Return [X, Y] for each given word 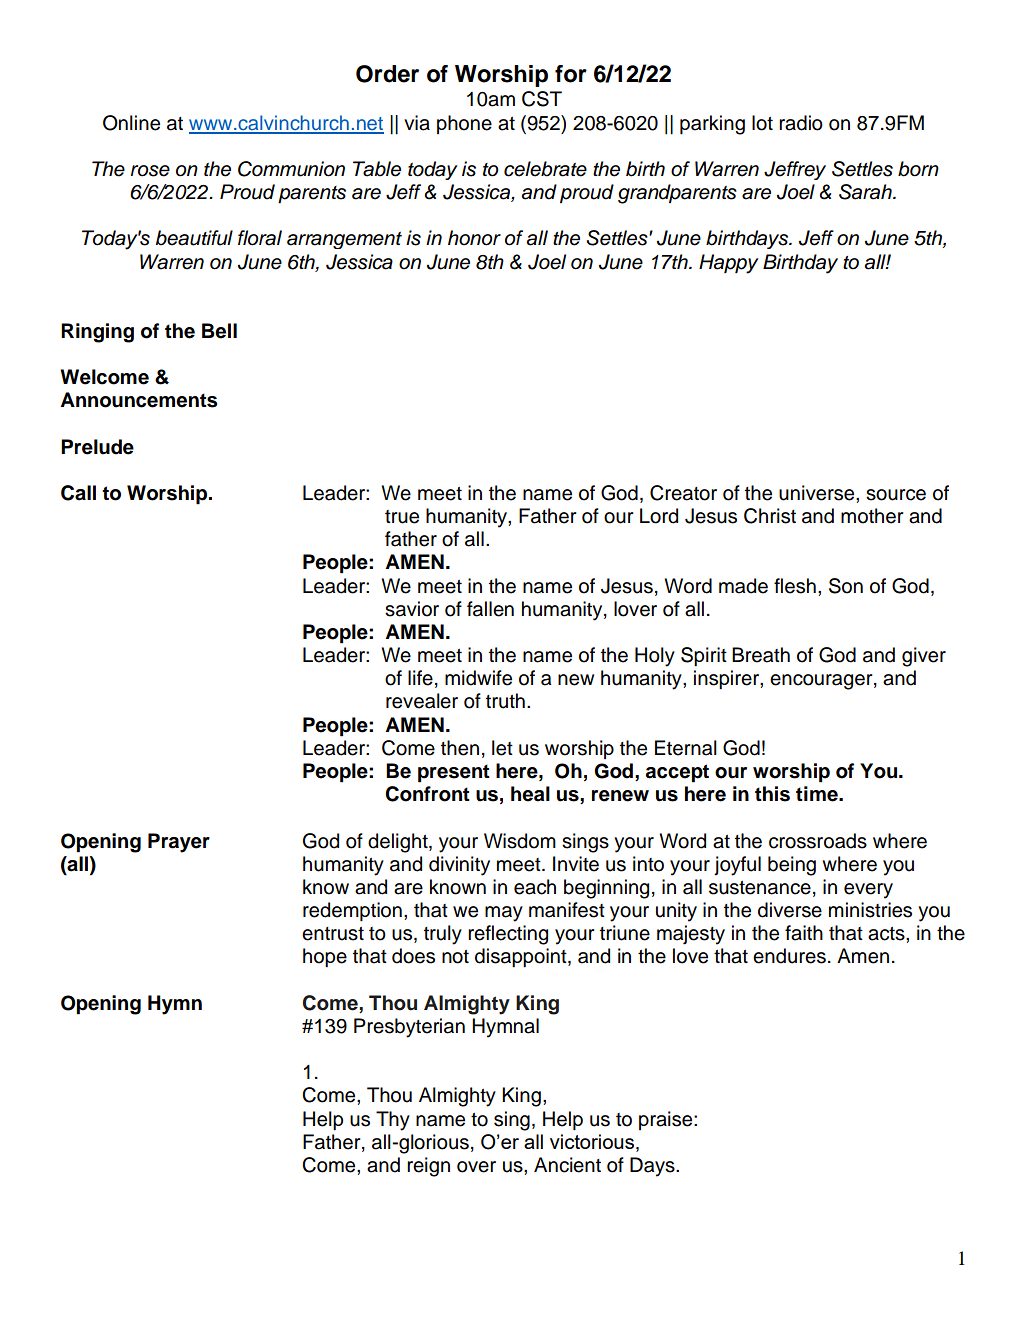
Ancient [567, 1165]
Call [78, 493]
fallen [490, 609]
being [792, 866]
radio [801, 123]
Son [846, 586]
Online [131, 123]
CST [542, 99]
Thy [393, 1121]
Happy [728, 264]
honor [474, 238]
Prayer [179, 843]
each [535, 887]
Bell [219, 331]
